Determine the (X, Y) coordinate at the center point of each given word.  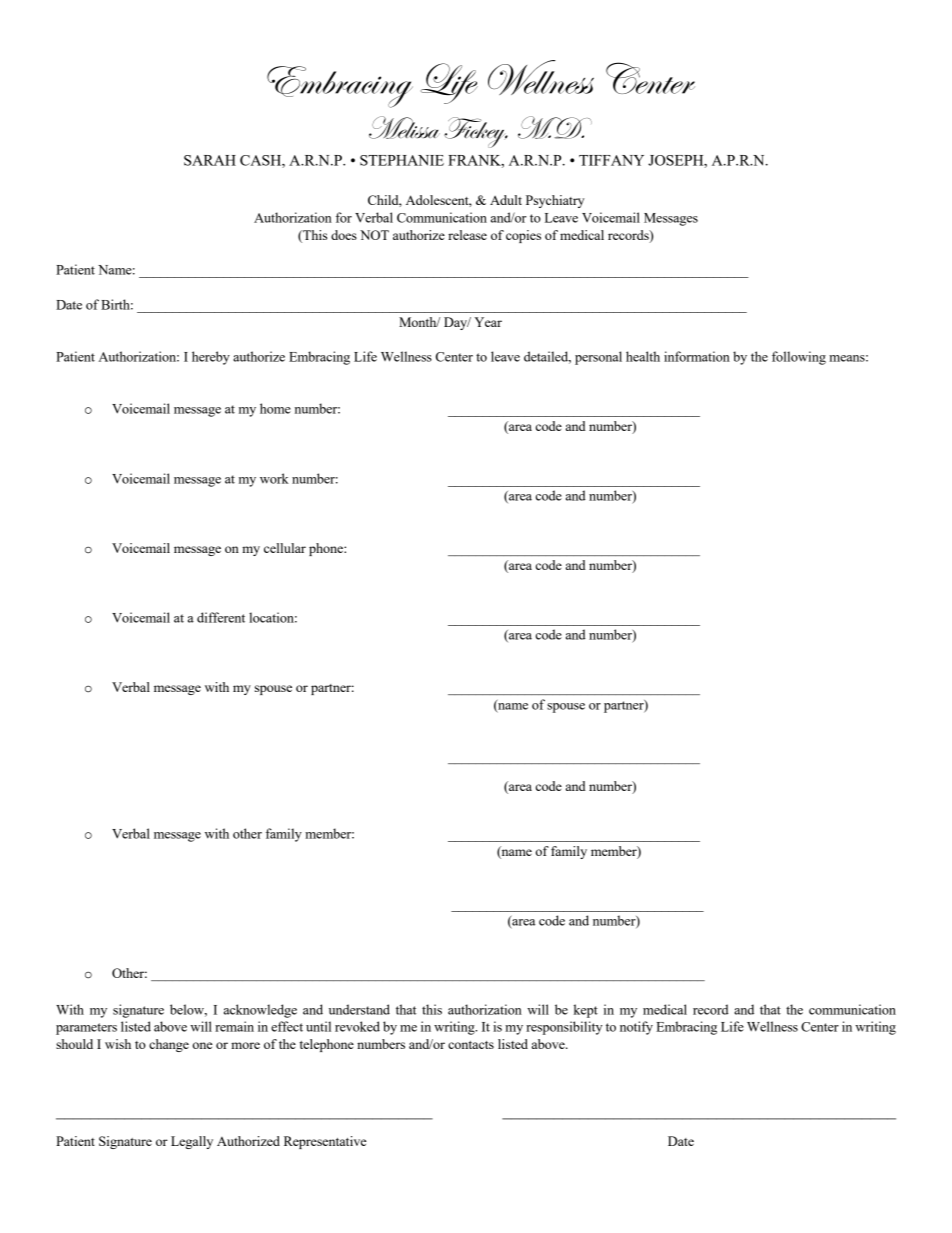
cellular (285, 548)
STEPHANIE (402, 160)
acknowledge (260, 1011)
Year (488, 322)
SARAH (210, 160)
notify (636, 1028)
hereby (211, 358)
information (697, 356)
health (643, 356)
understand (359, 1009)
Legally (192, 1142)
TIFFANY (611, 160)
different (221, 617)
